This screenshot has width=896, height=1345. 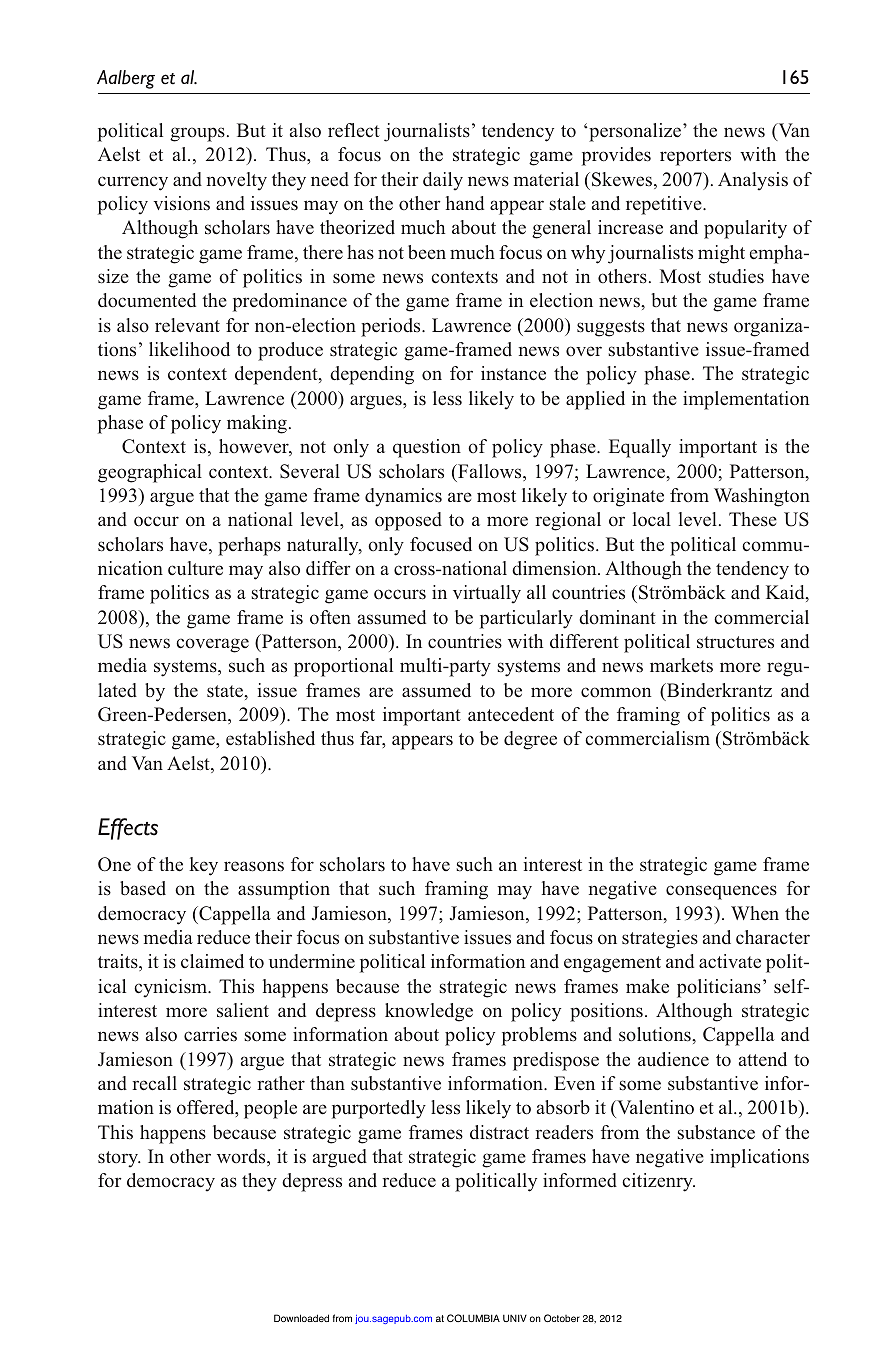 I want to click on Downloaded, so click(x=301, y=1318).
